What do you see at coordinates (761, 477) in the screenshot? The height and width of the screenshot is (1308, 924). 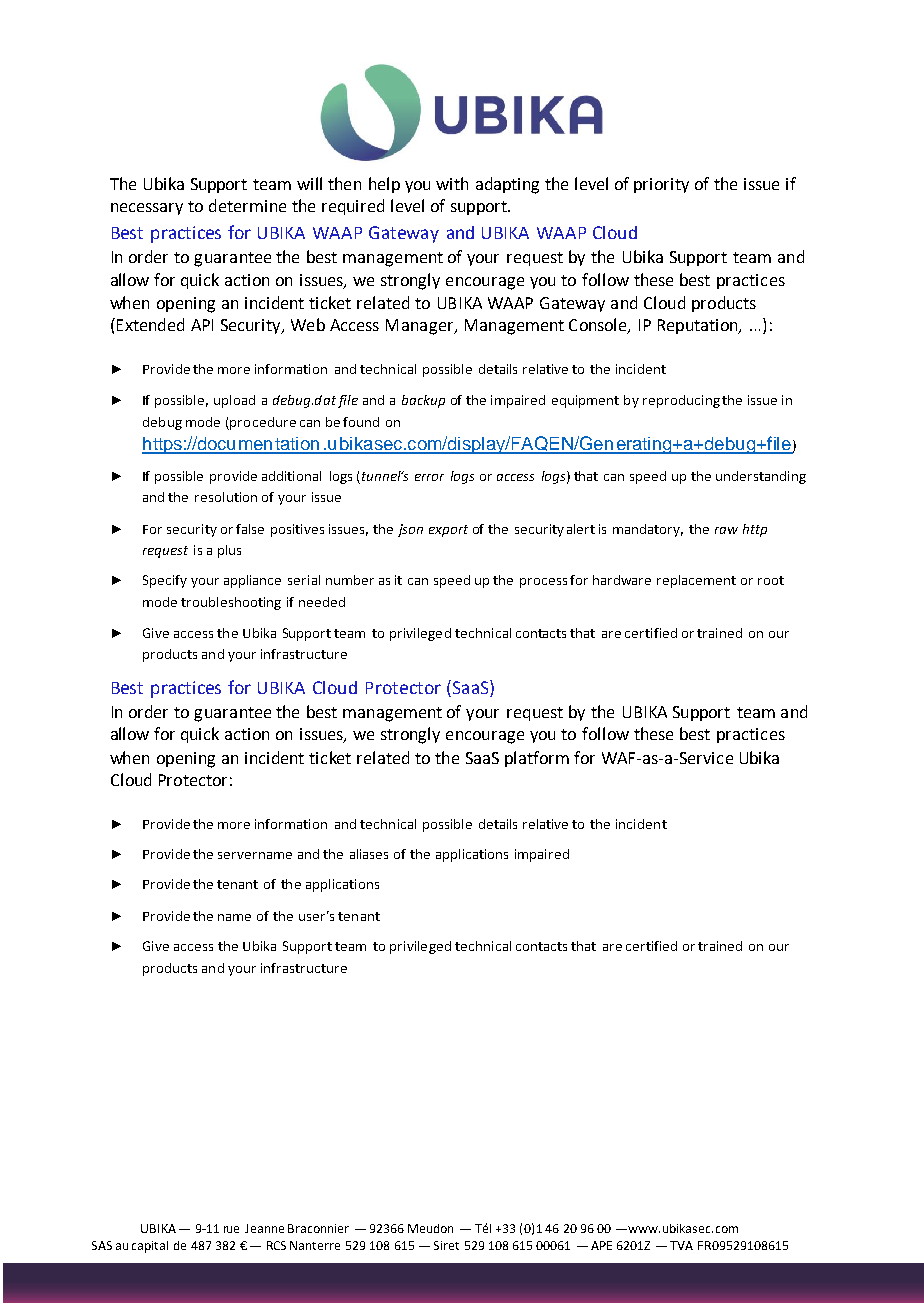 I see `understanding` at bounding box center [761, 477].
